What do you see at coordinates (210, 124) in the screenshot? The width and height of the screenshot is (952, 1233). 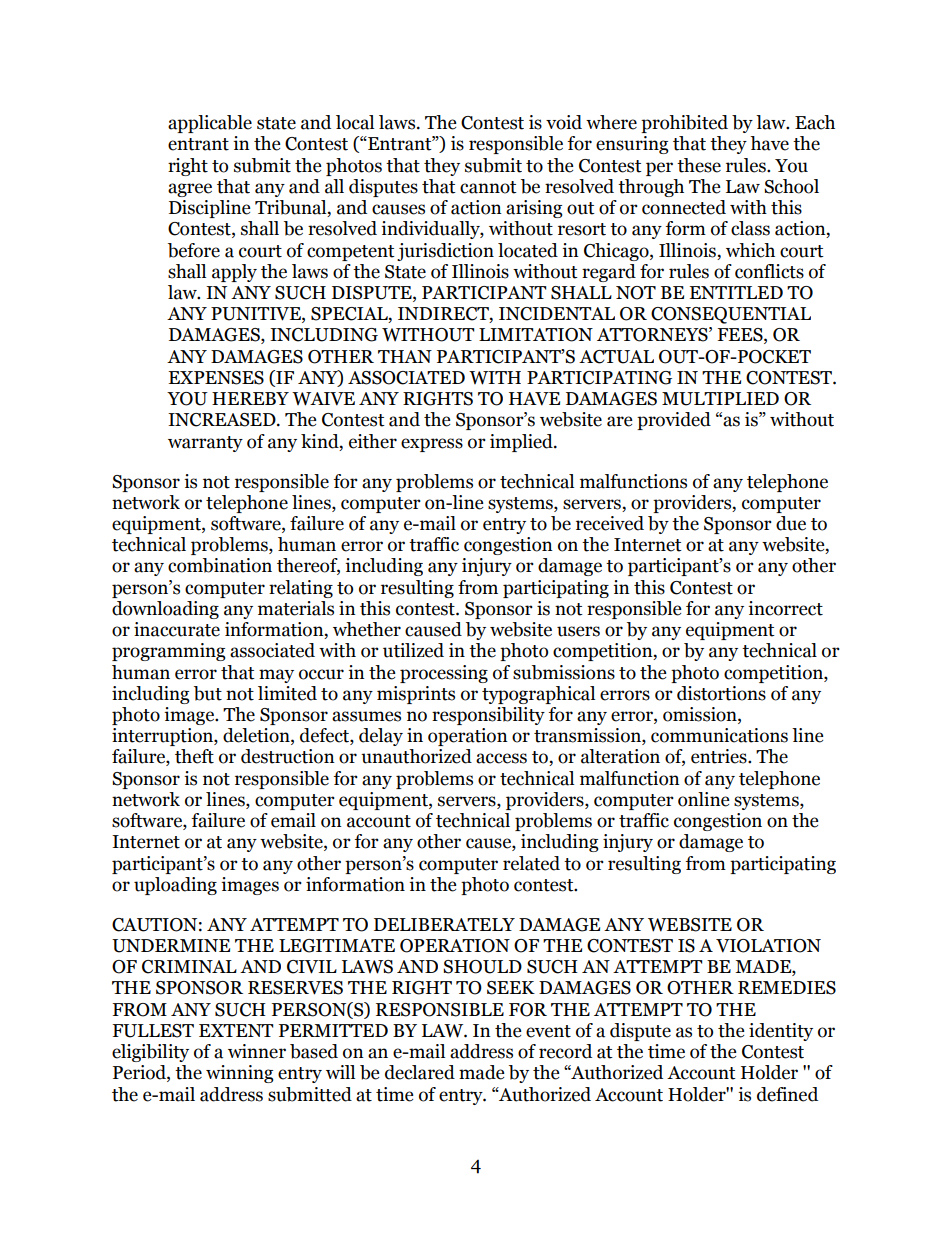 I see `applicable` at bounding box center [210, 124].
